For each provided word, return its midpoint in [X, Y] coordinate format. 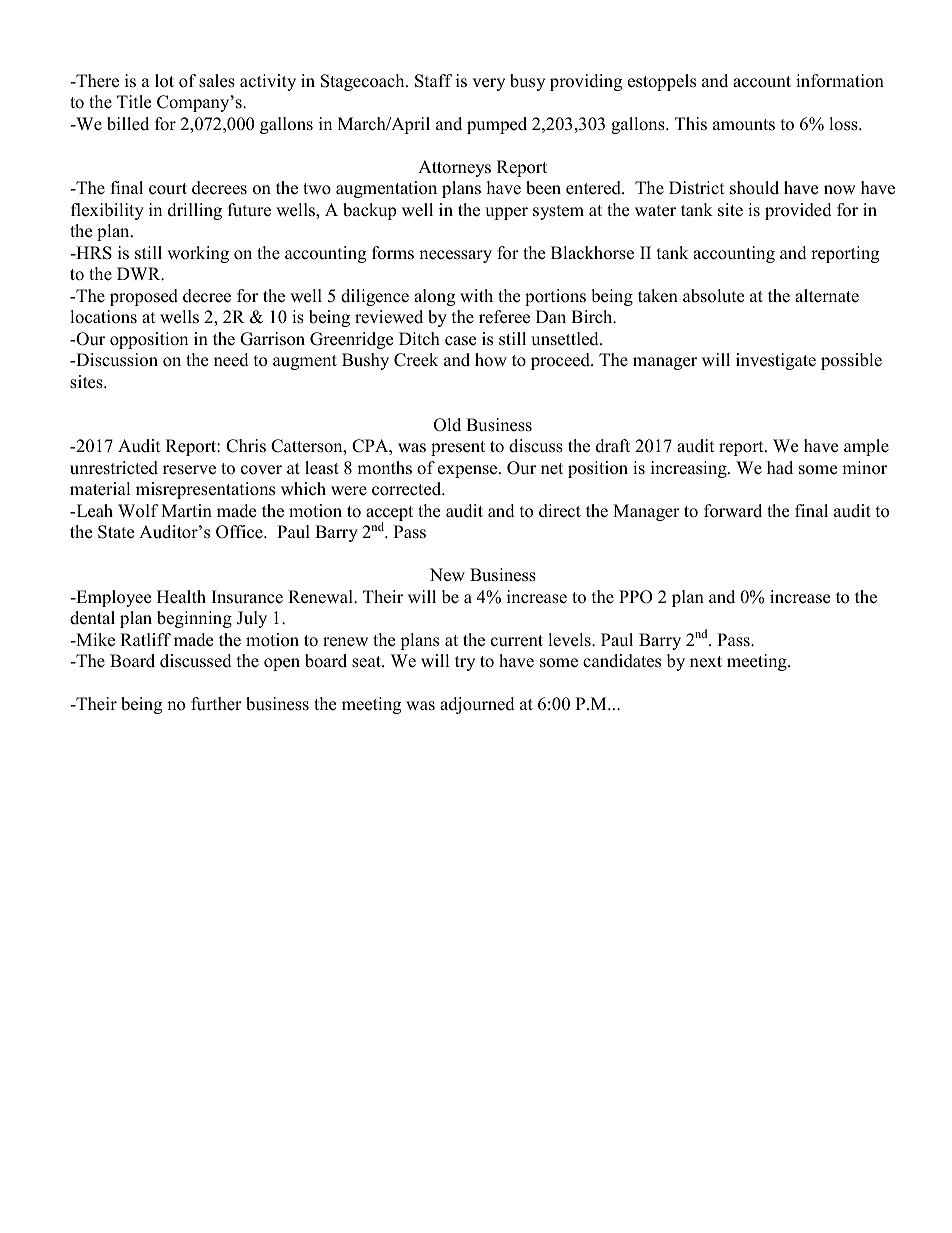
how [491, 360]
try [465, 663]
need [231, 360]
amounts [744, 125]
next [706, 662]
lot [164, 81]
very [488, 84]
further [216, 704]
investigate [776, 361]
